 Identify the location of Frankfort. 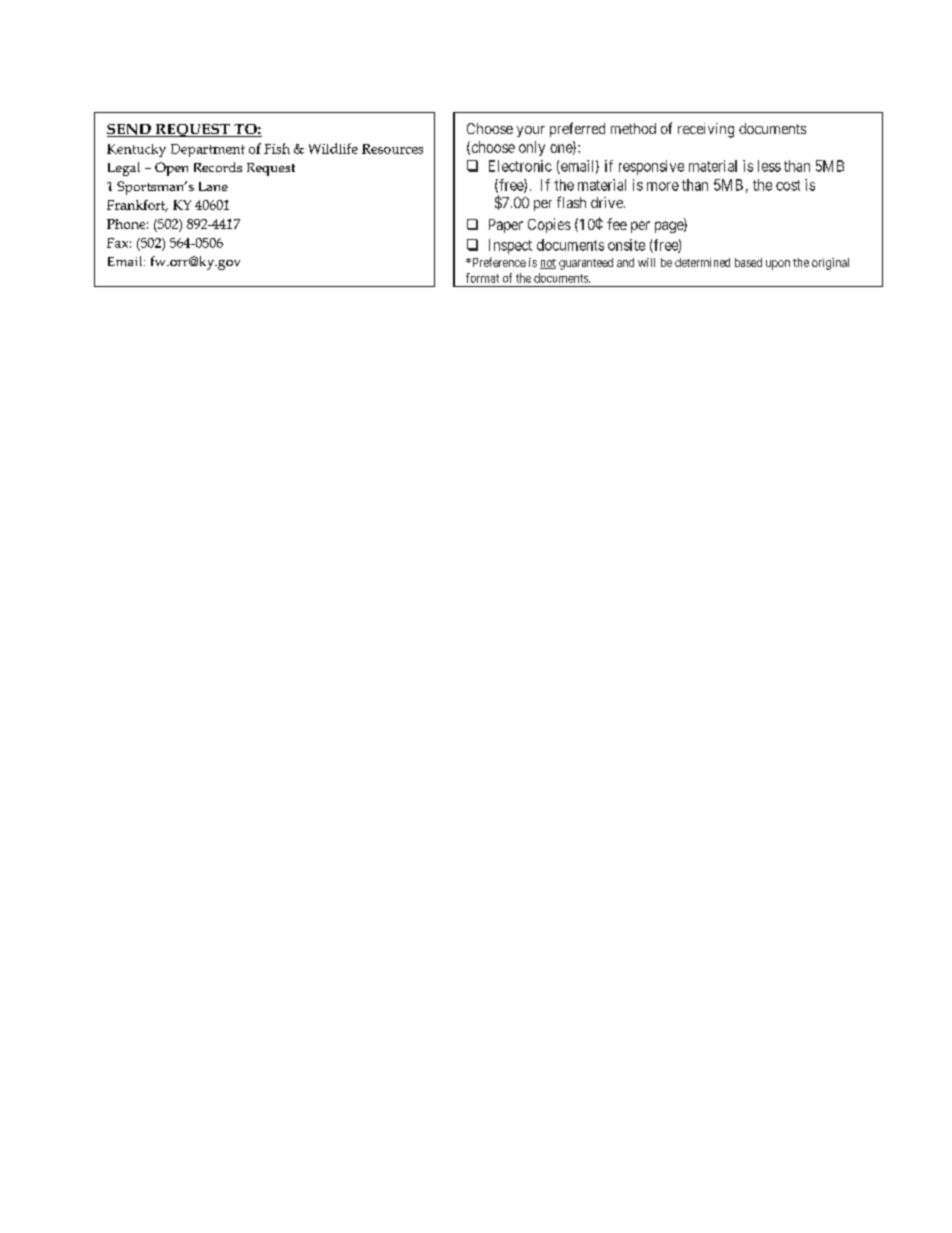
(137, 206).
